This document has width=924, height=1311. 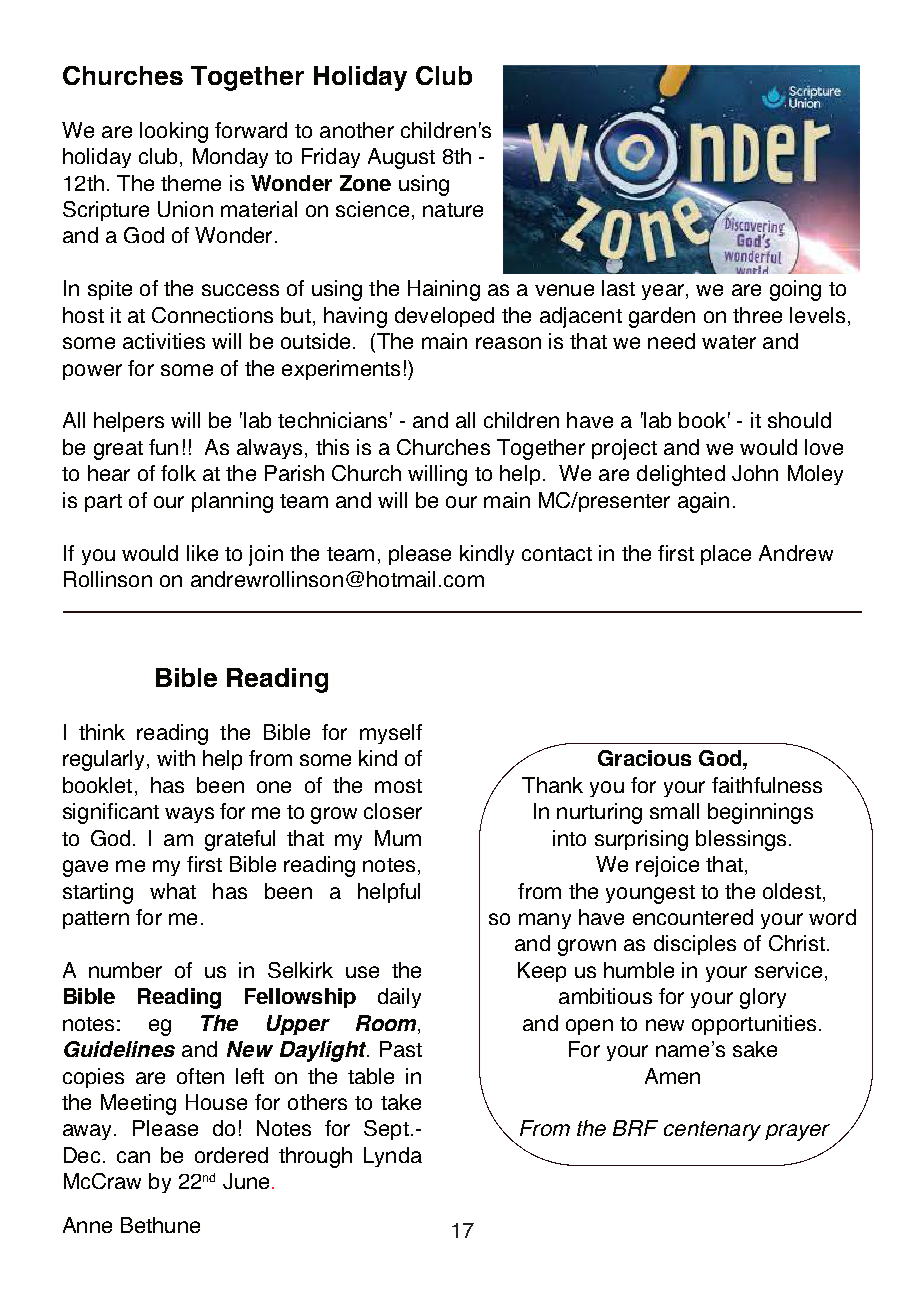 I want to click on June, so click(x=246, y=1181).
